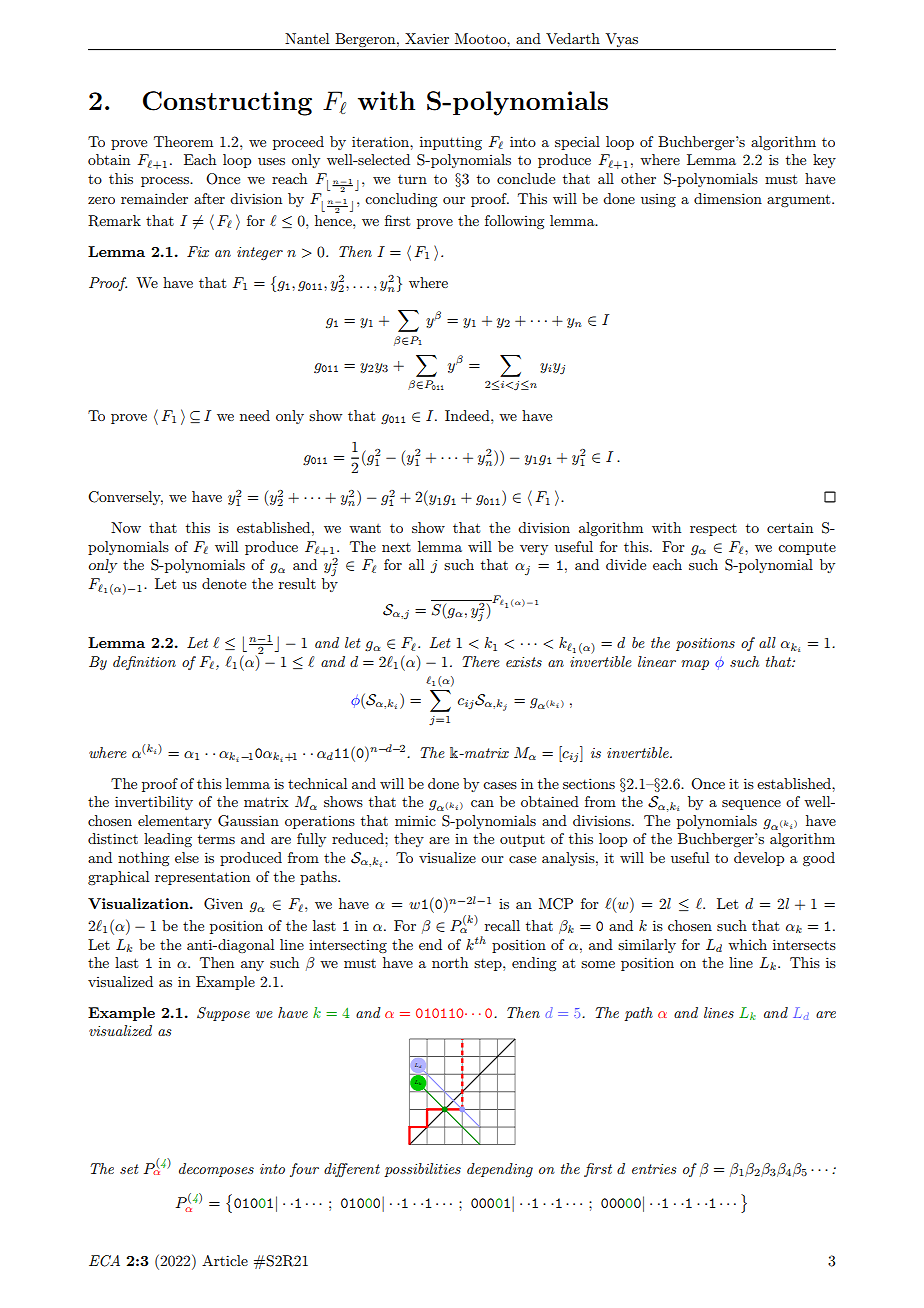 This screenshot has height=1308, width=924. Describe the element at coordinates (824, 161) in the screenshot. I see `key` at that location.
